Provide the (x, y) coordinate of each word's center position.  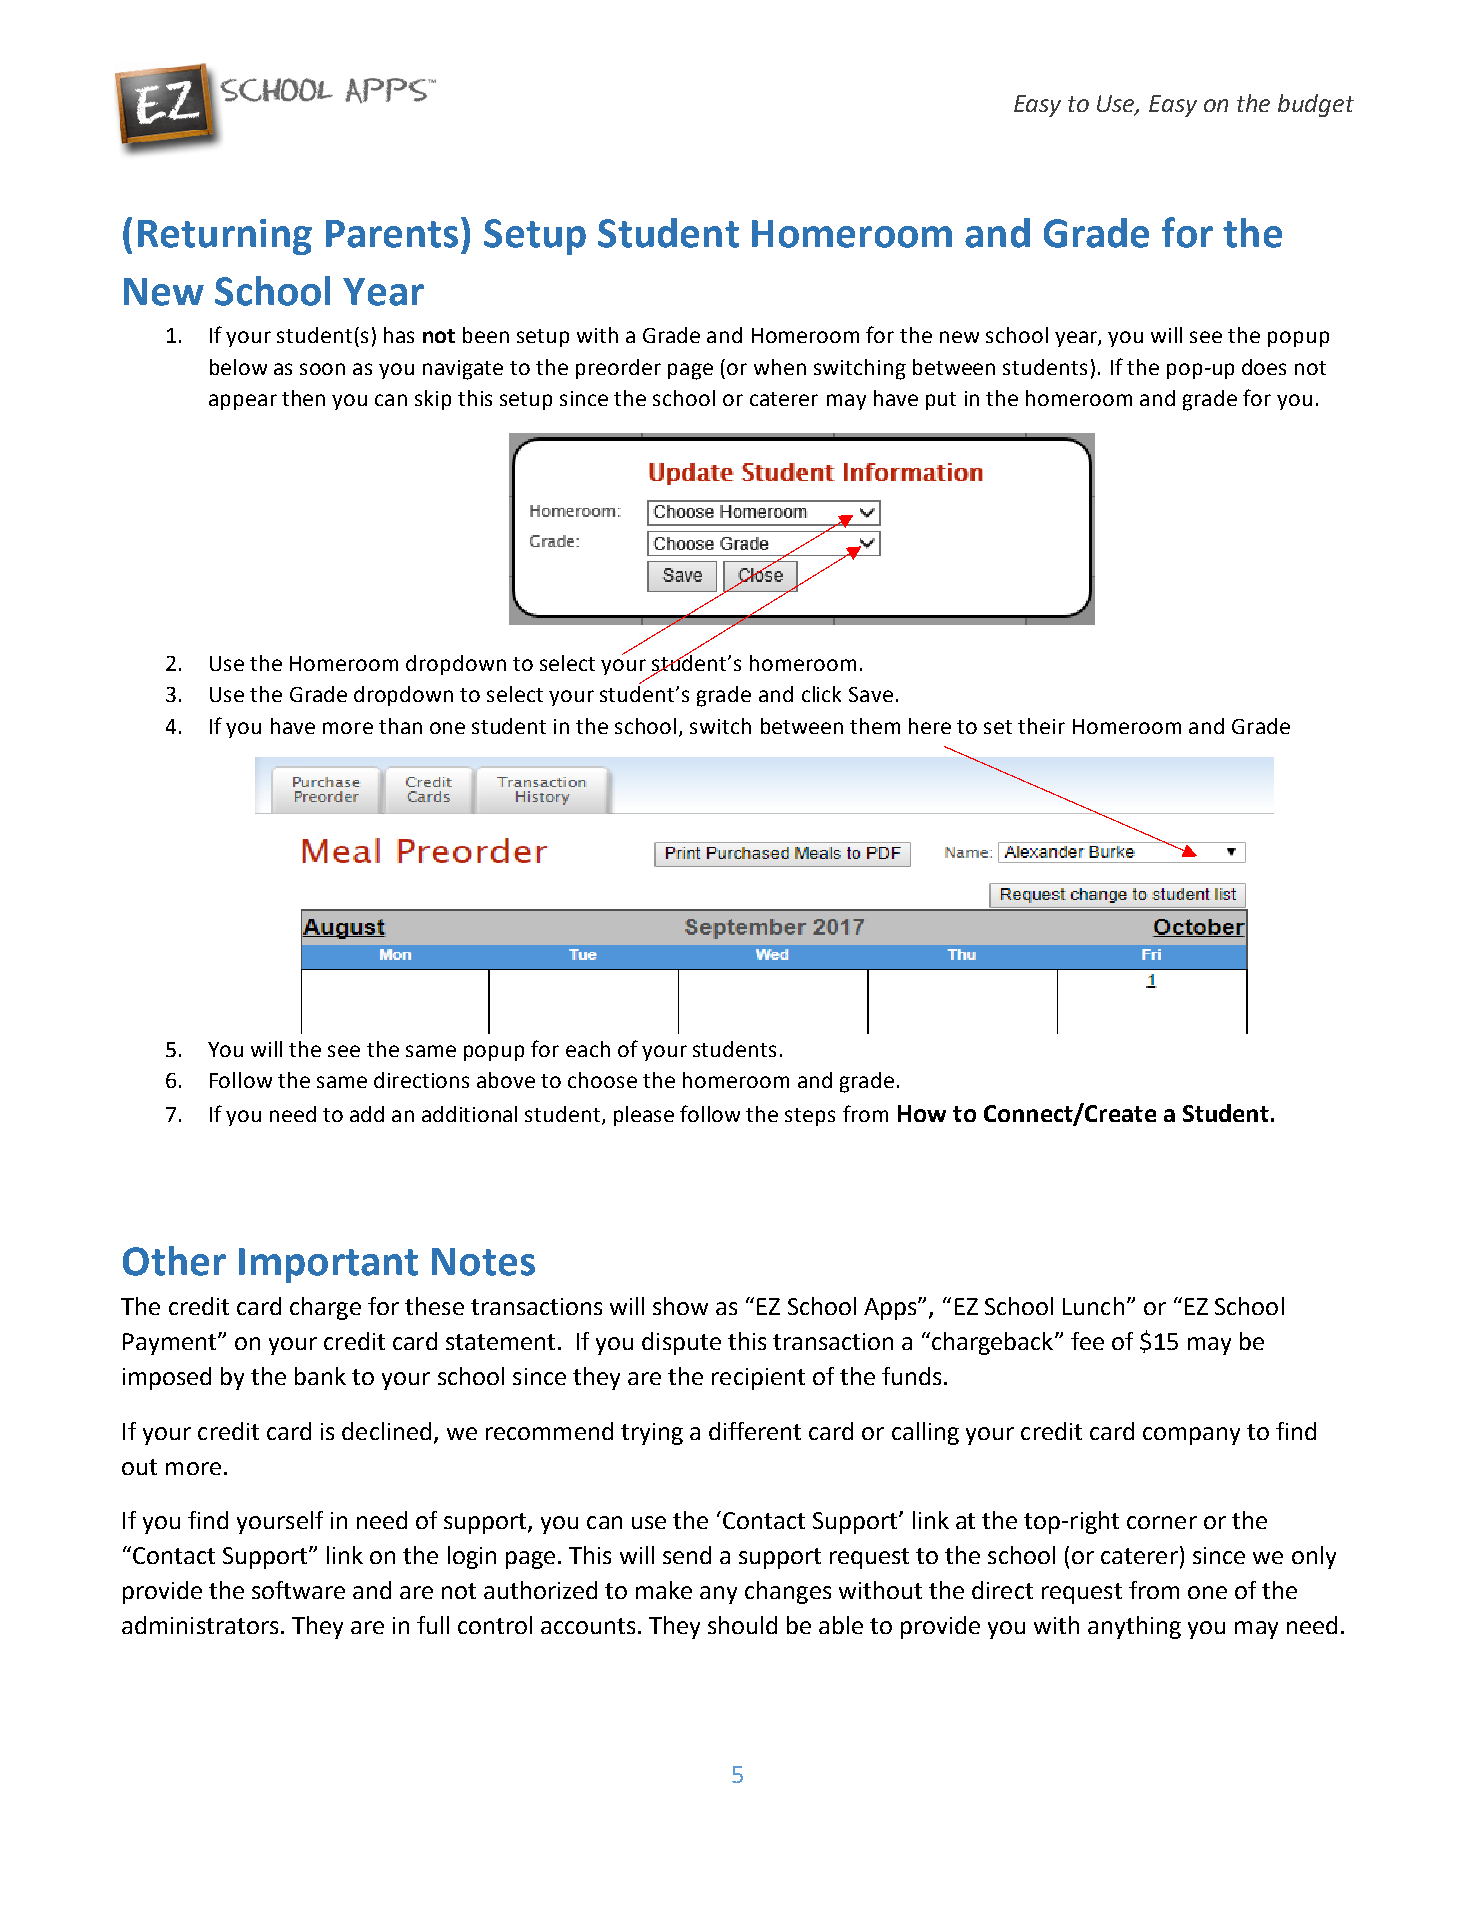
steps (810, 1117)
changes (788, 1592)
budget (1316, 105)
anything (1134, 1627)
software (298, 1590)
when (780, 367)
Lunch (1093, 1306)
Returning (225, 237)
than (400, 726)
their (1041, 726)
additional (469, 1114)
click (821, 694)
